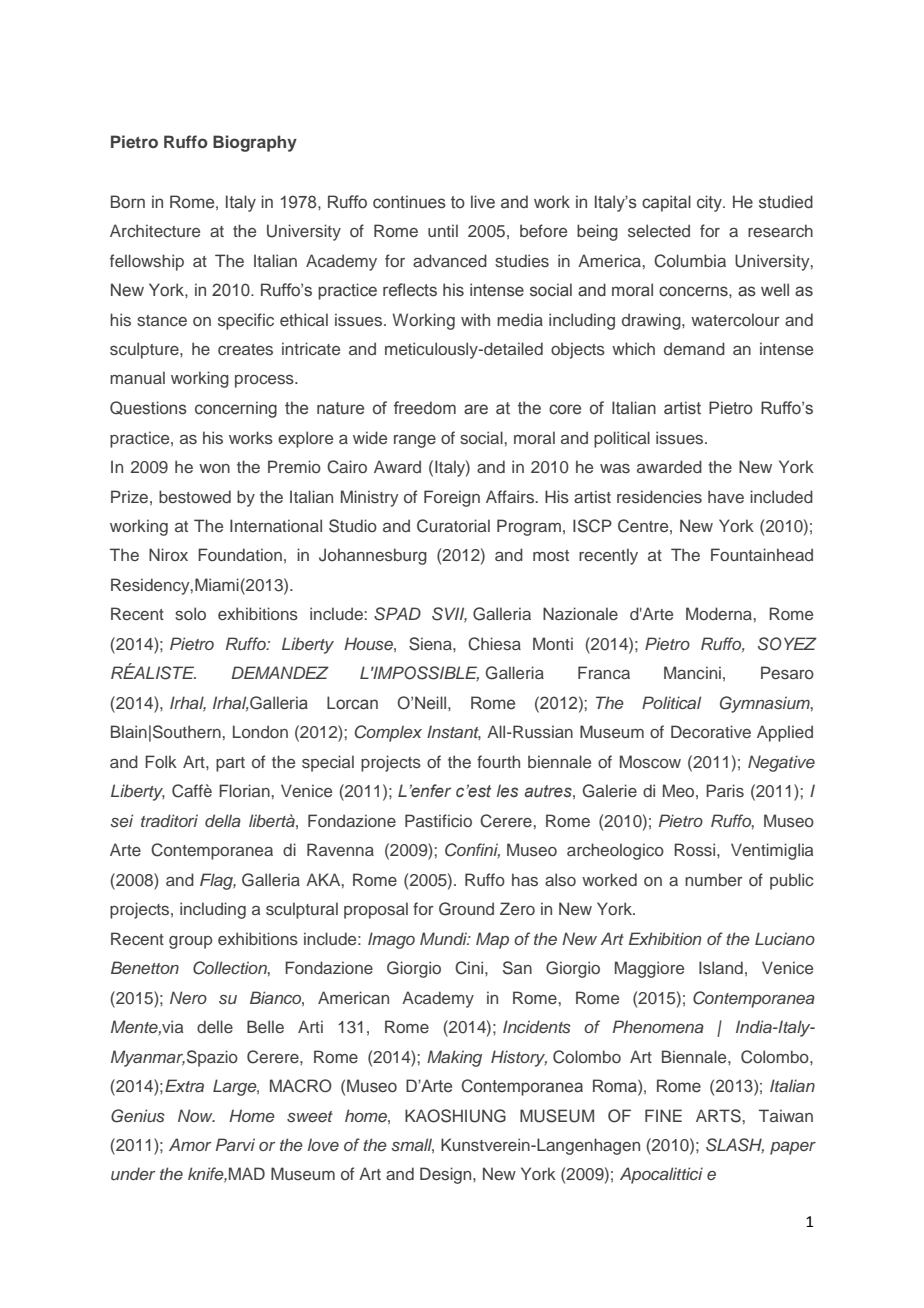 The height and width of the screenshot is (1308, 924). What do you see at coordinates (710, 203) in the screenshot?
I see `city` at bounding box center [710, 203].
